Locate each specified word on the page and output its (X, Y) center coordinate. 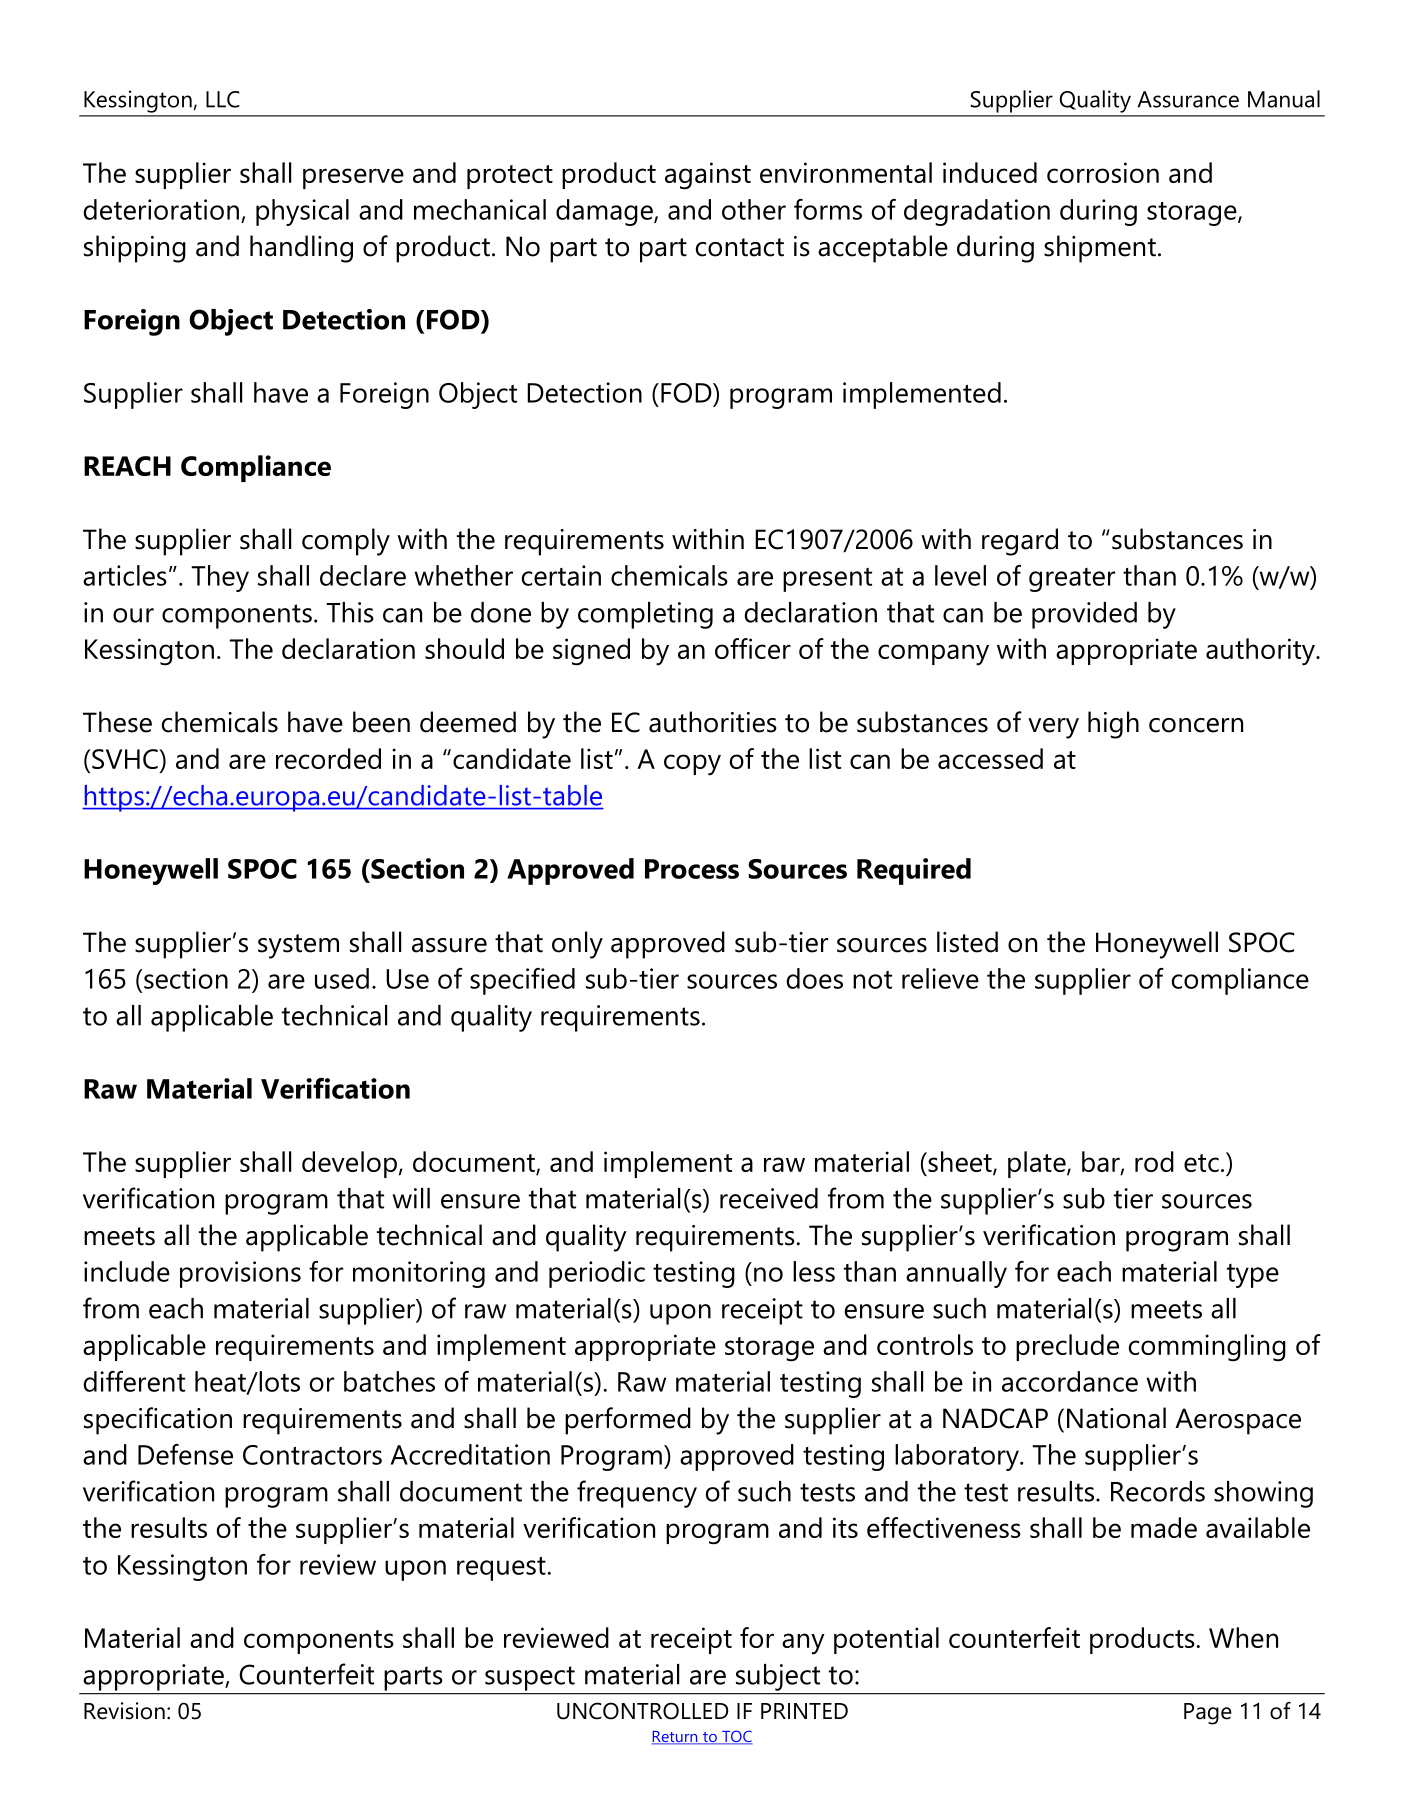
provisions (240, 1274)
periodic (597, 1274)
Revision (124, 1711)
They (220, 578)
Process (692, 869)
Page (1208, 1714)
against (708, 176)
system (298, 946)
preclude (1067, 1347)
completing (645, 615)
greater (1072, 580)
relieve (940, 978)
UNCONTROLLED (643, 1711)
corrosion (1103, 172)
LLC (223, 99)
